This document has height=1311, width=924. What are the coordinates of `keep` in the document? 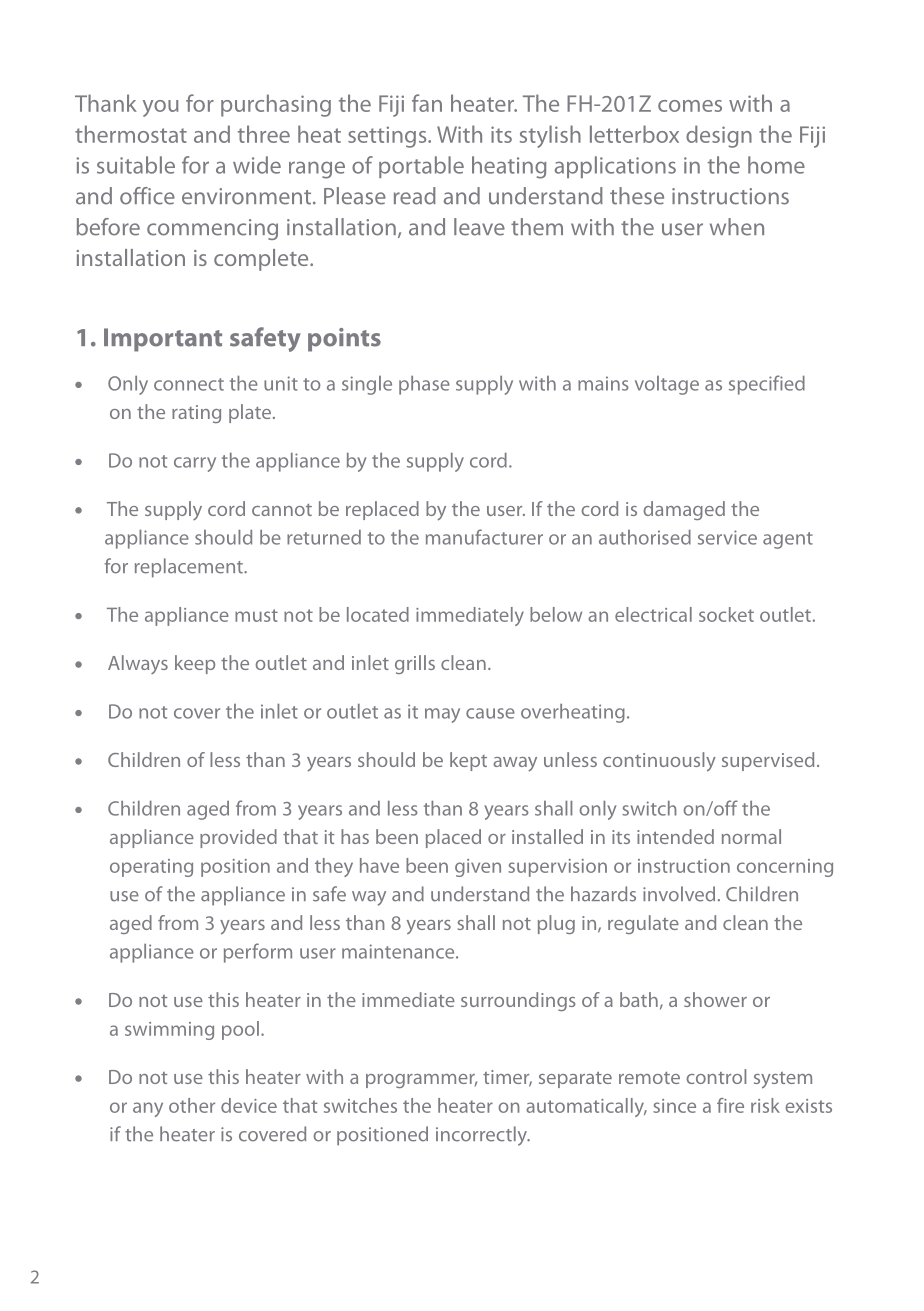 It's located at (195, 664).
